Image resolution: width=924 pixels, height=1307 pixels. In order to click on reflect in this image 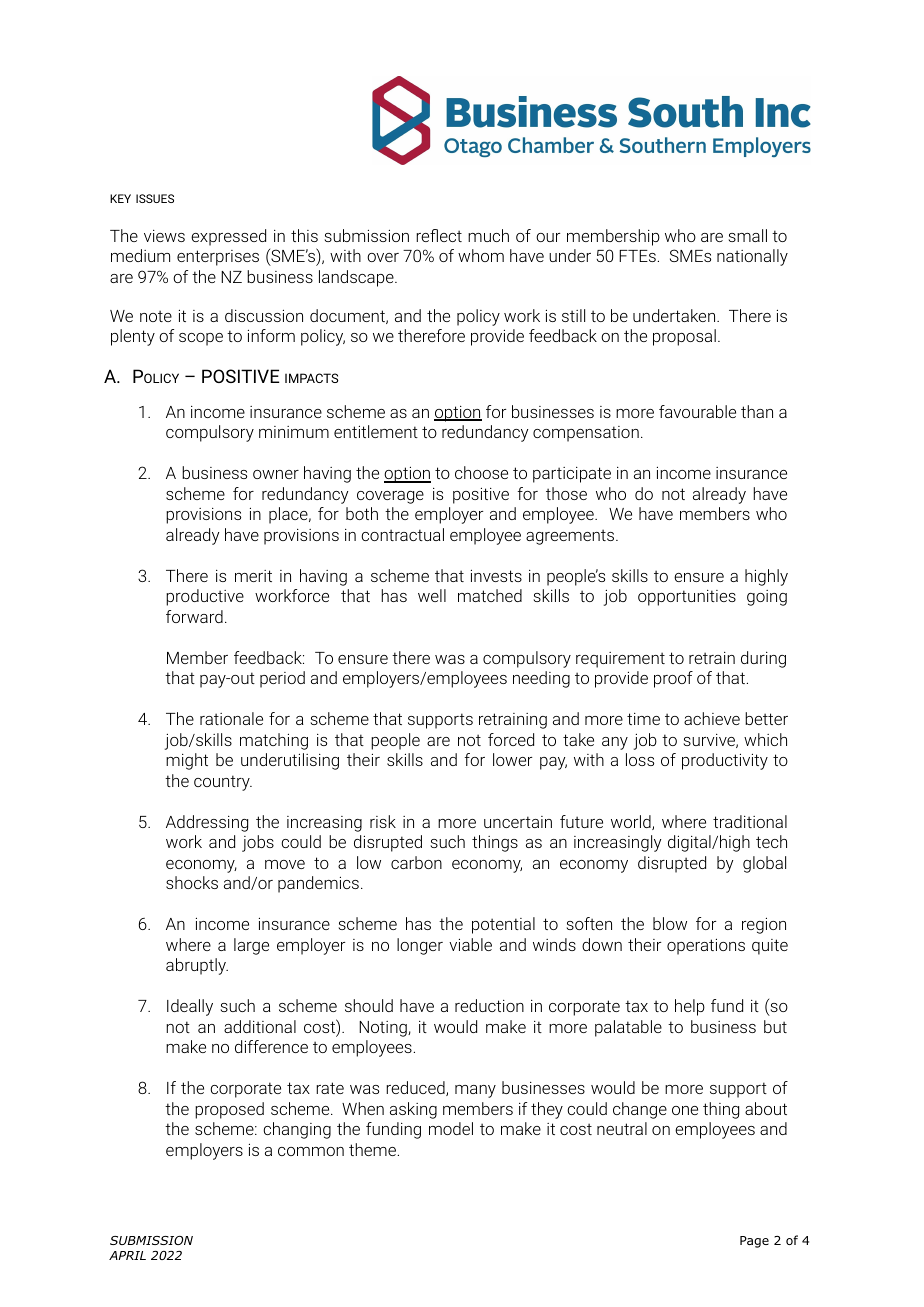, I will do `click(439, 235)`.
